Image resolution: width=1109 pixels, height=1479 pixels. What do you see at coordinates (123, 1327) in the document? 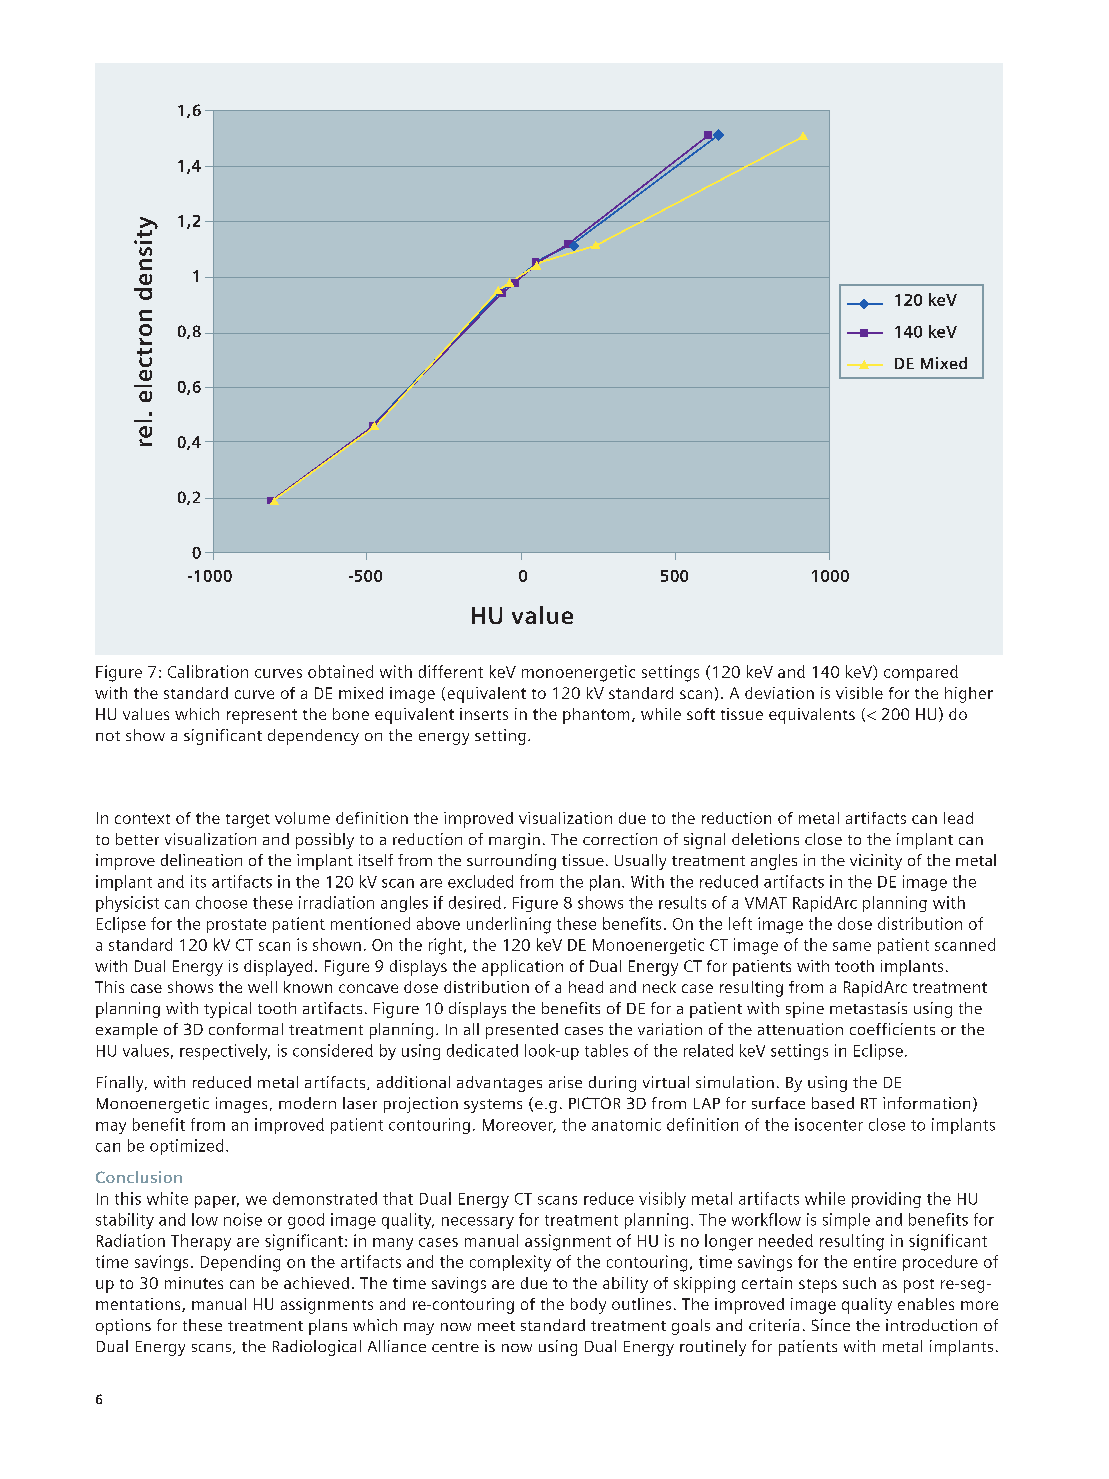
I see `options` at bounding box center [123, 1327].
